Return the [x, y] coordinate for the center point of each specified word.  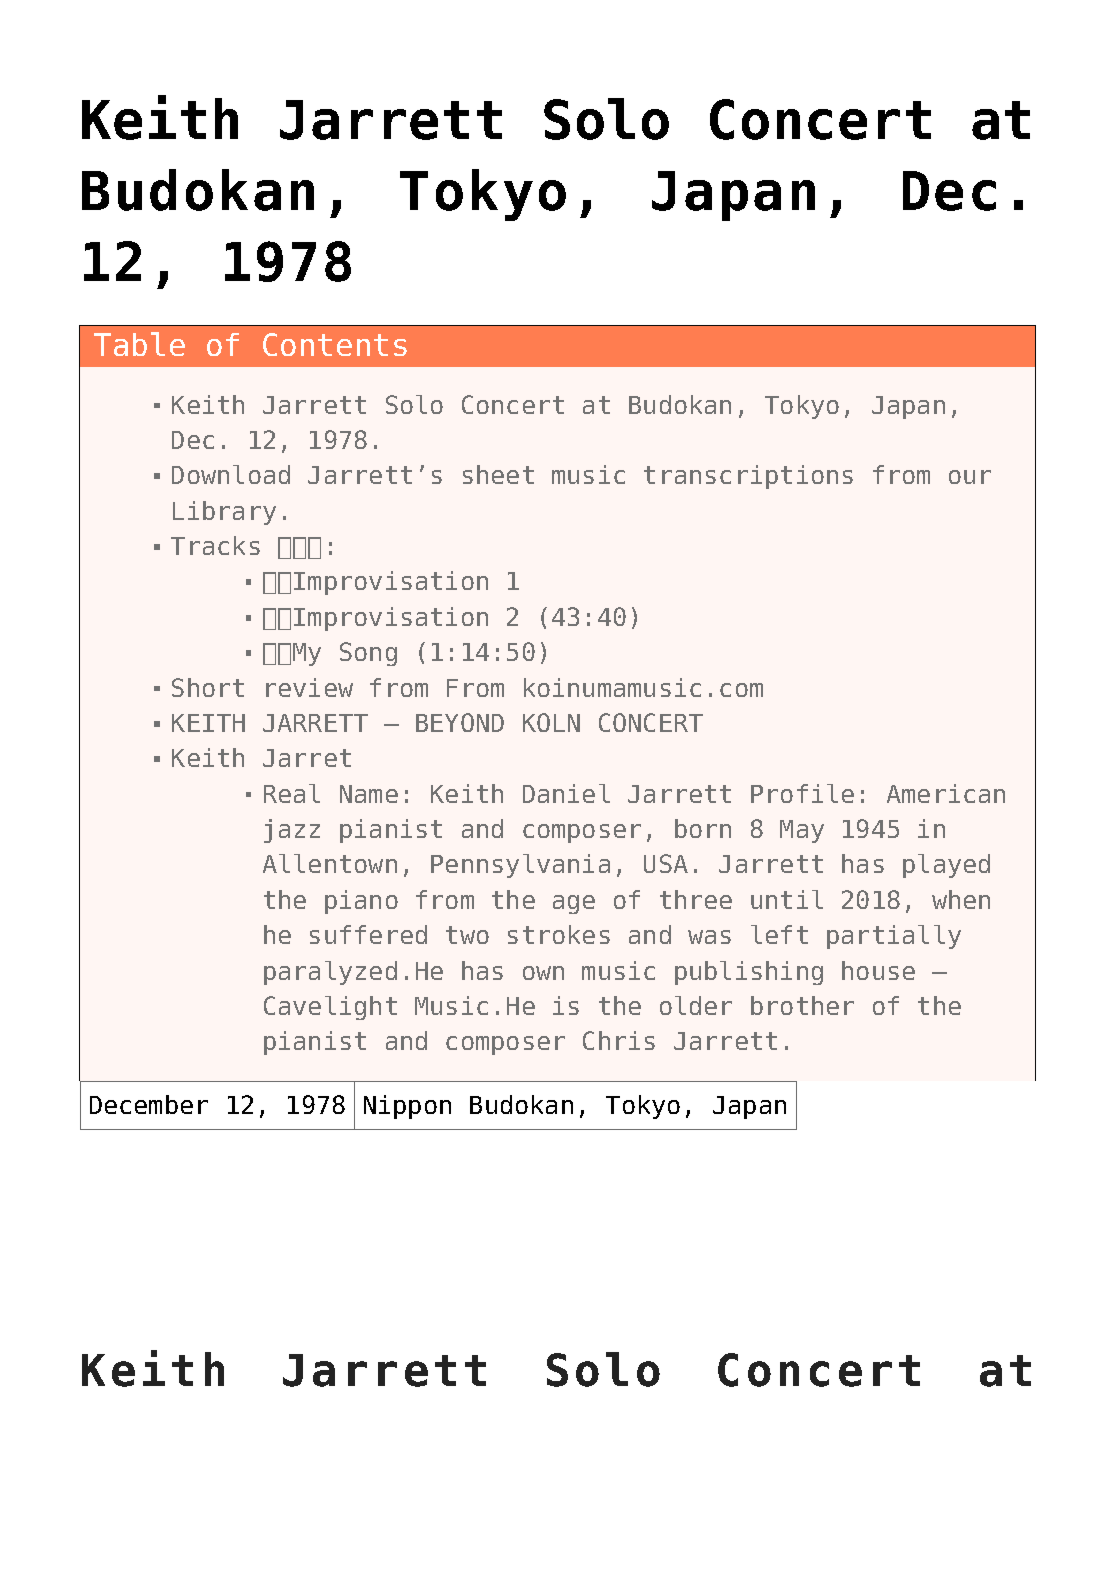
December [149, 1104]
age [574, 904]
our [970, 477]
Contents [335, 344]
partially [894, 937]
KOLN [551, 722]
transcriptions [748, 477]
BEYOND [460, 722]
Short [208, 687]
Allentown [330, 863]
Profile [802, 793]
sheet [498, 474]
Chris [619, 1040]
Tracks [215, 545]
